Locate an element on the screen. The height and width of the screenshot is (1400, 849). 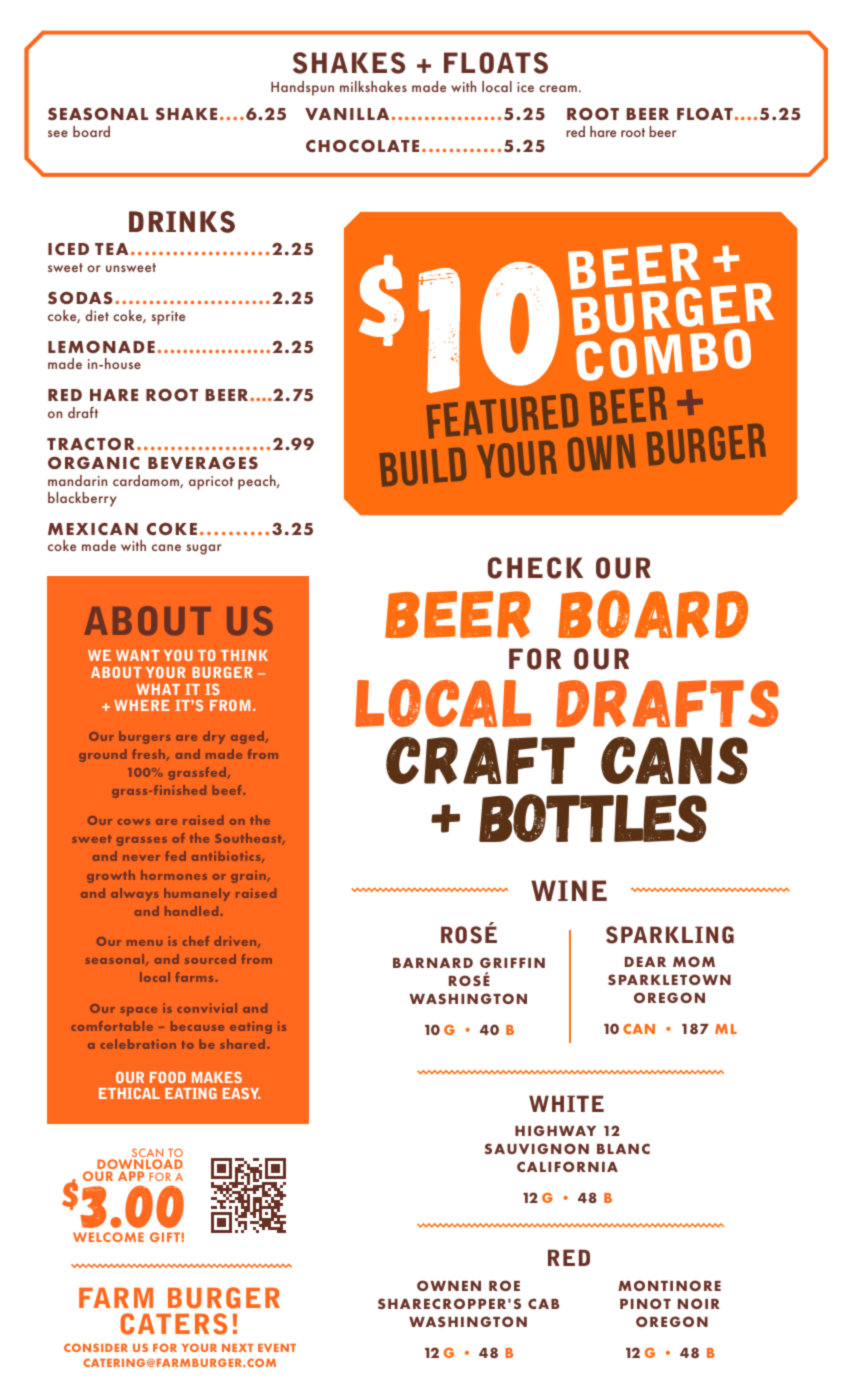
SPARKLING is located at coordinates (670, 935).
